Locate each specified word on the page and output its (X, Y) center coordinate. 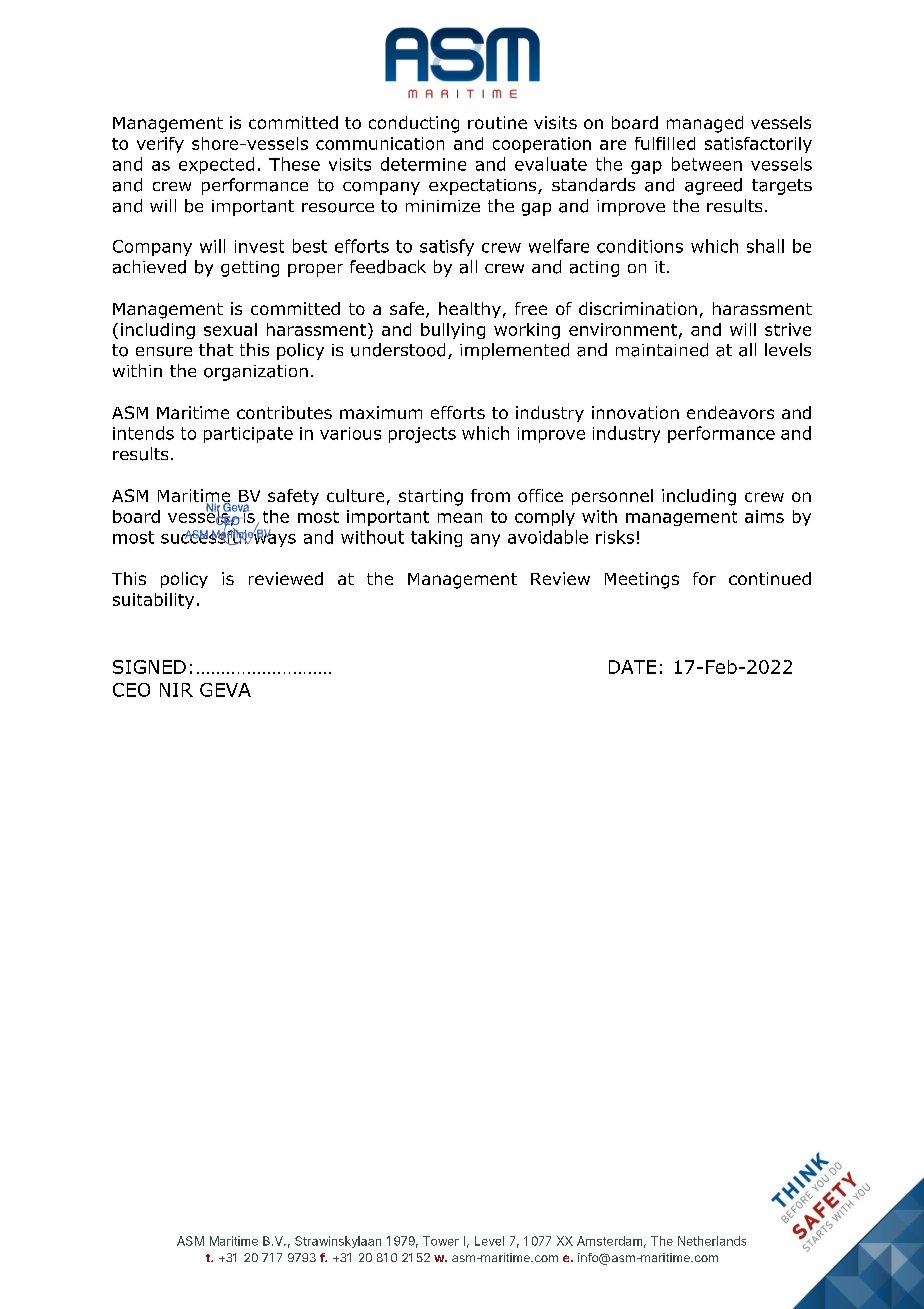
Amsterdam (609, 1241)
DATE (632, 667)
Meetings (642, 580)
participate (248, 435)
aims (764, 516)
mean (460, 518)
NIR (176, 690)
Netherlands (712, 1241)
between (707, 164)
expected (216, 165)
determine (423, 164)
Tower (441, 1241)
